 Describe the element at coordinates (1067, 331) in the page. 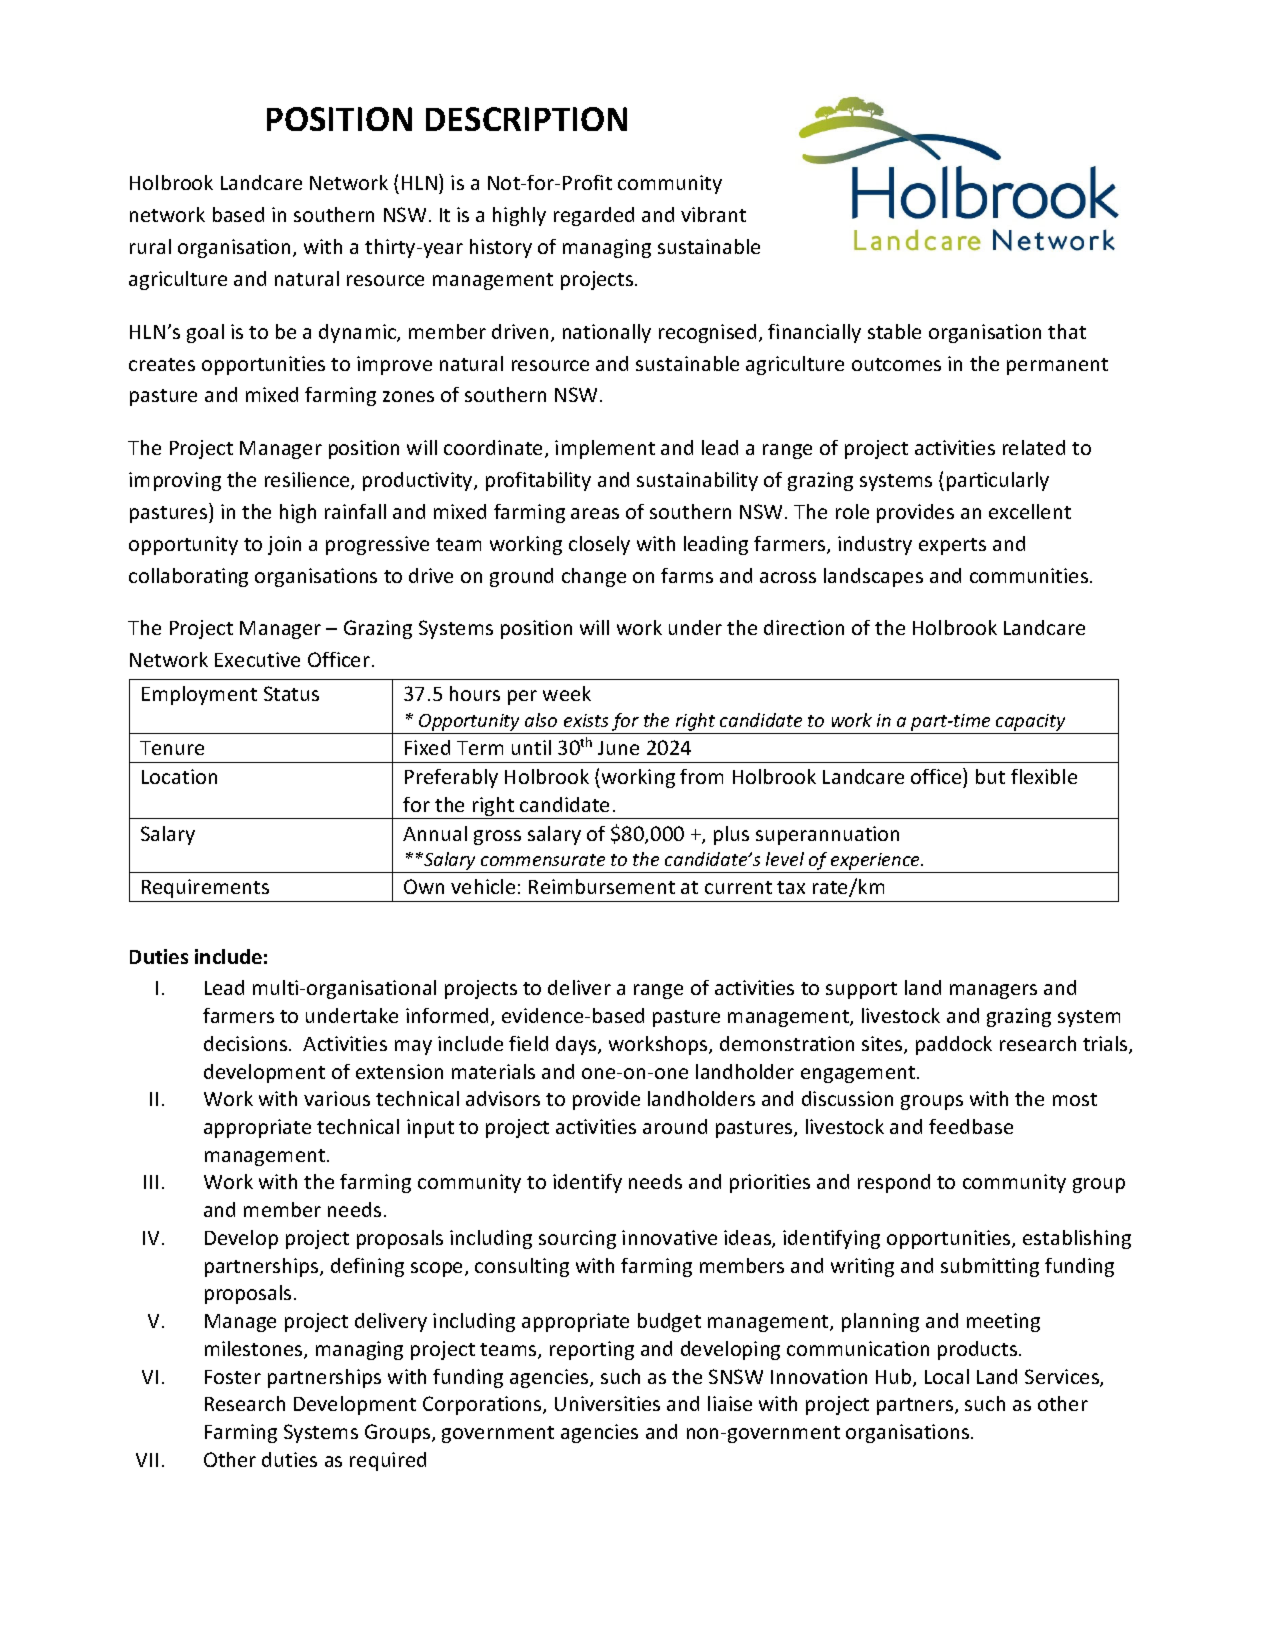

I see `that` at that location.
